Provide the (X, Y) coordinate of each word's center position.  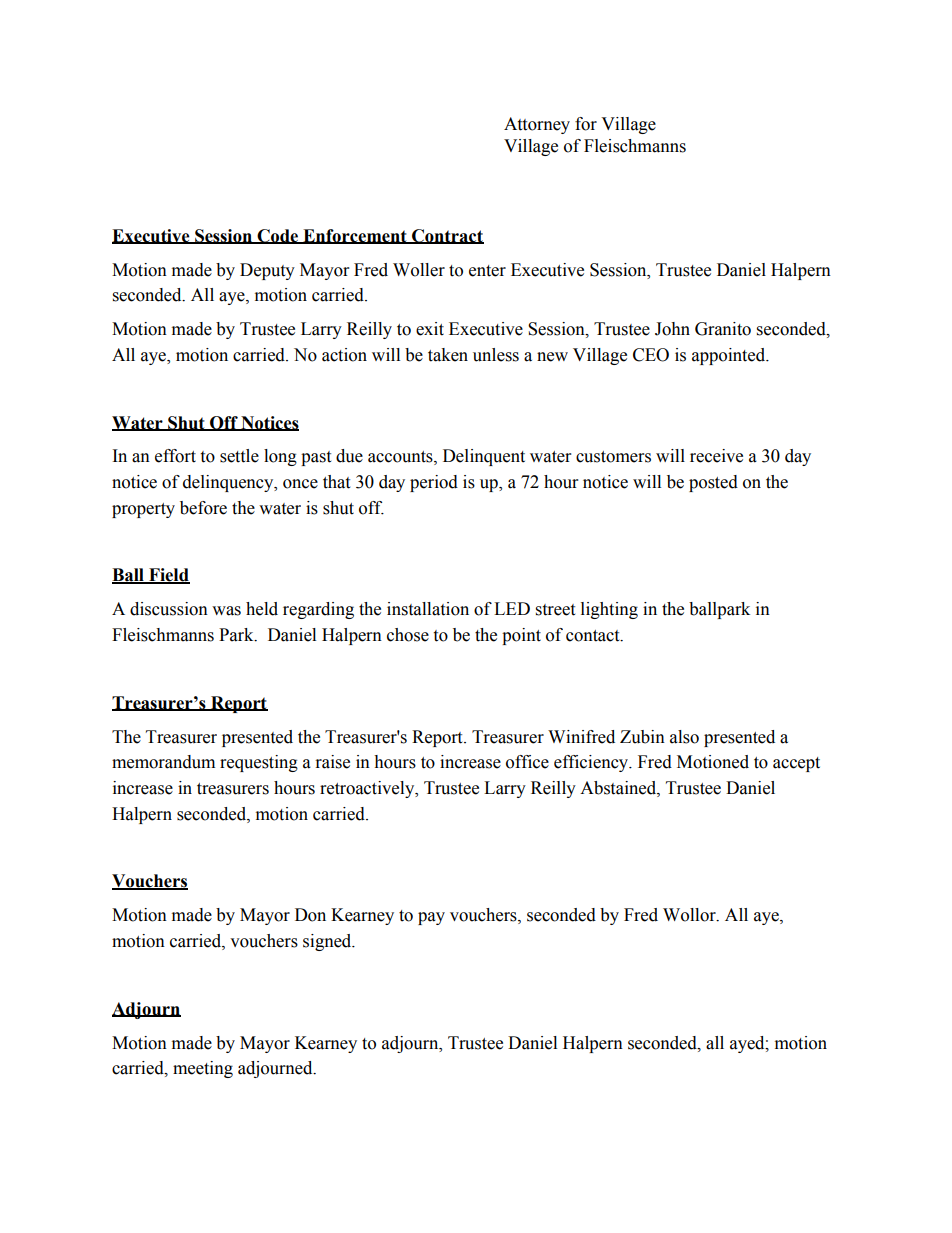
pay (431, 918)
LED (512, 608)
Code (278, 236)
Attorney (537, 125)
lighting (609, 610)
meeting (203, 1069)
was (226, 611)
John (672, 329)
